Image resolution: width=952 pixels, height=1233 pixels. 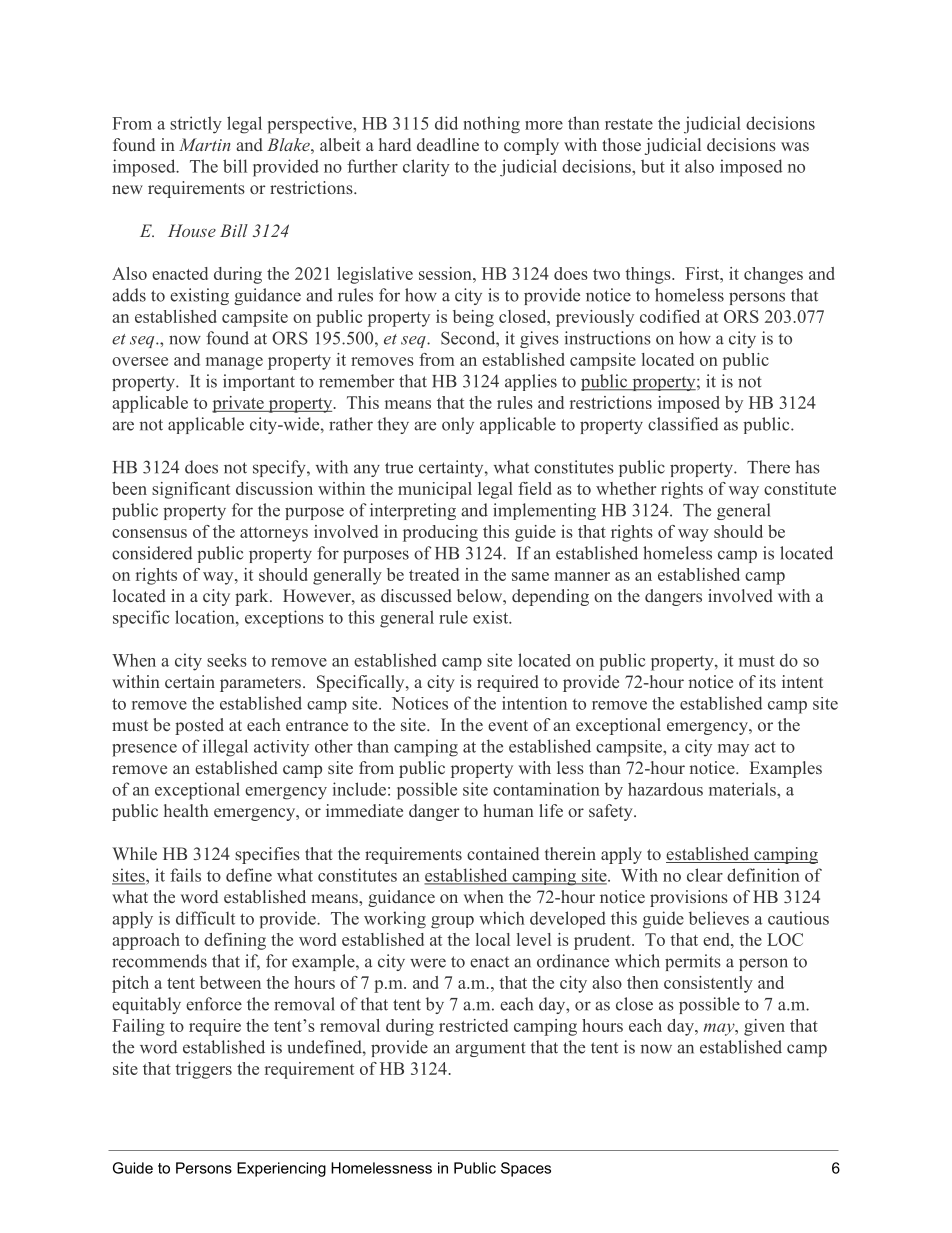 I want to click on manner, so click(x=582, y=576).
